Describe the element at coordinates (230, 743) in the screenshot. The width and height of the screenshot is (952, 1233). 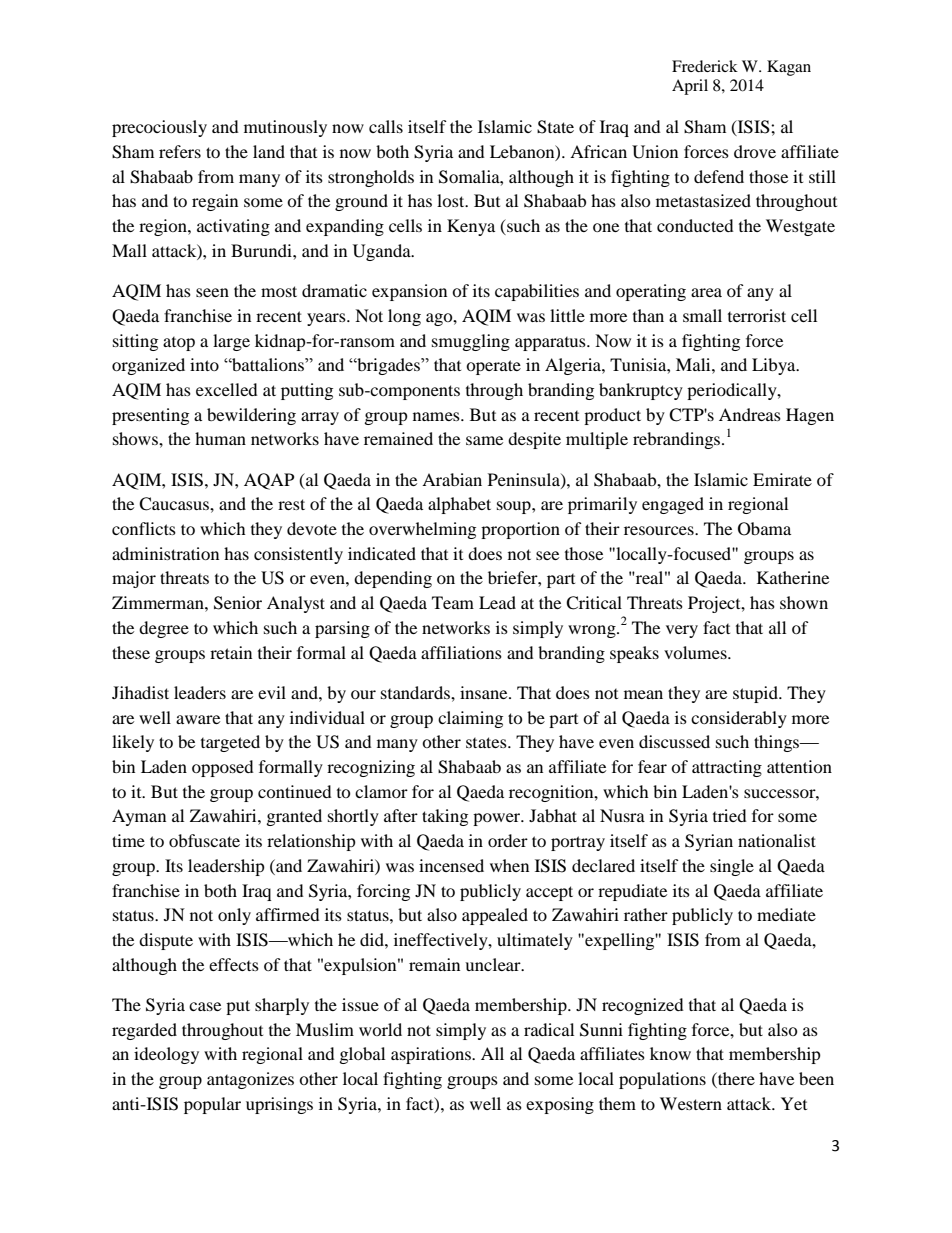
I see `targeted` at that location.
